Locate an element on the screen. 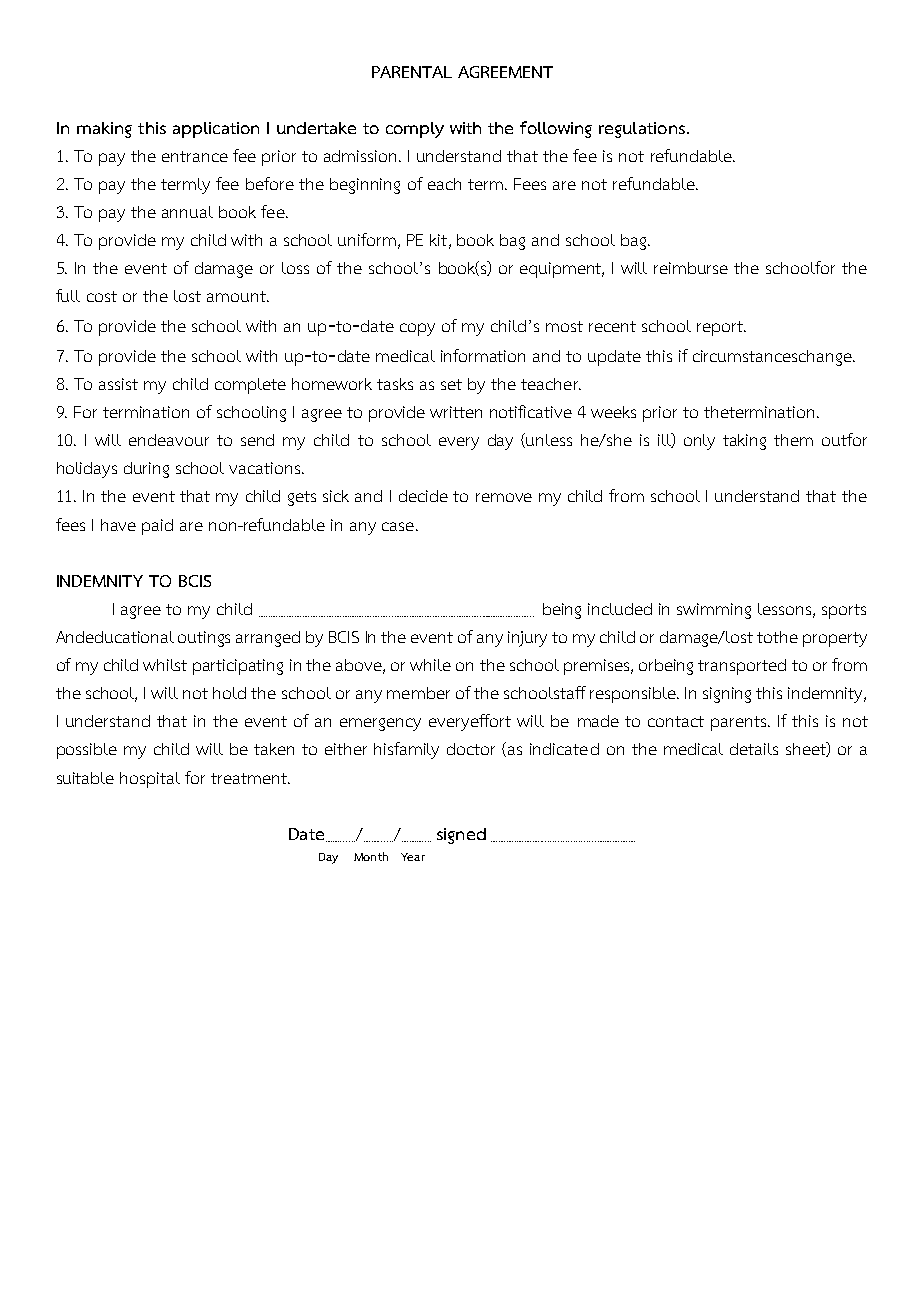 Image resolution: width=924 pixels, height=1308 pixels. regulations is located at coordinates (642, 130).
